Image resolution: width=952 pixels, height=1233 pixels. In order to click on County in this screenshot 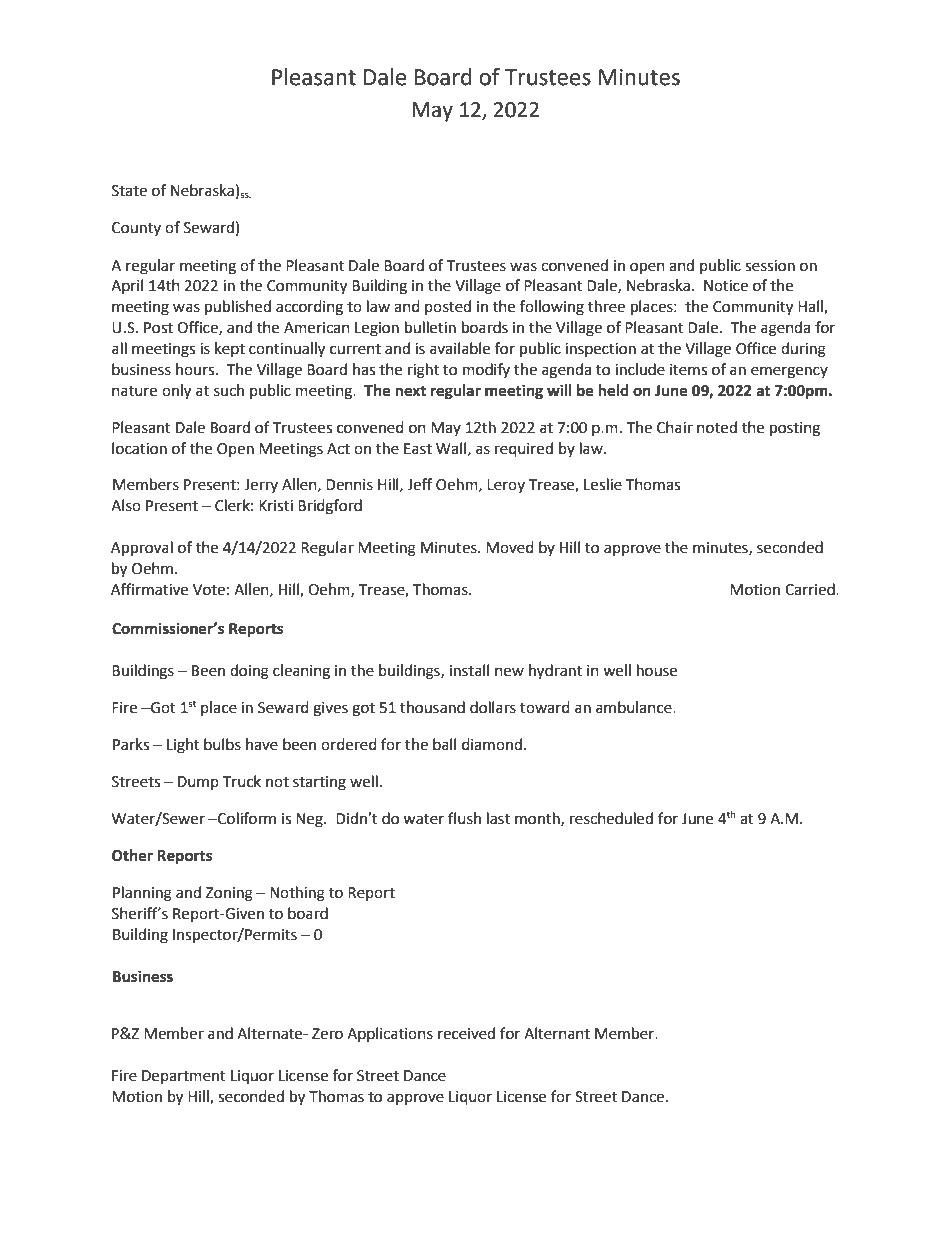, I will do `click(136, 229)`.
